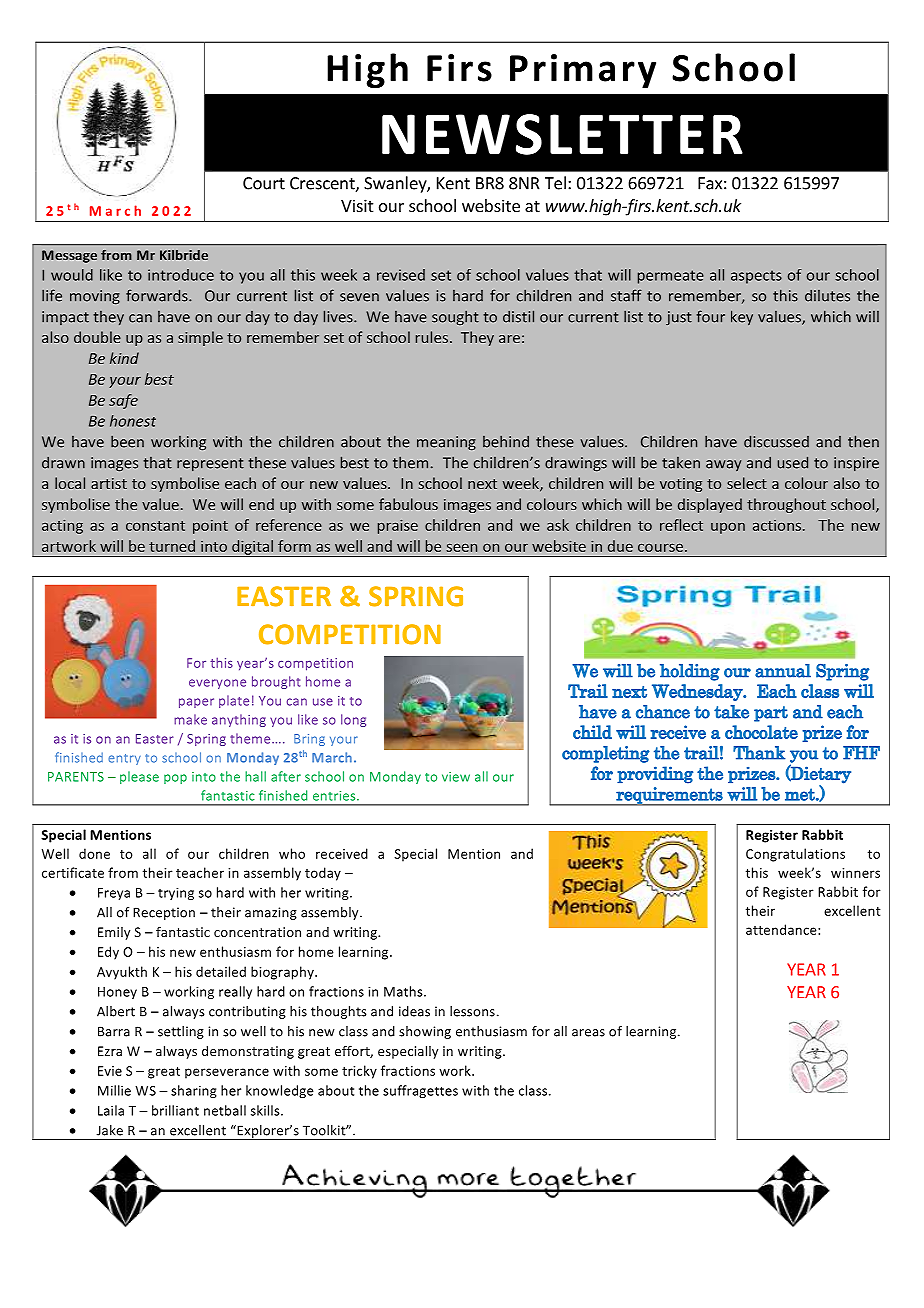 The width and height of the page is (924, 1308). I want to click on Court, so click(264, 183).
